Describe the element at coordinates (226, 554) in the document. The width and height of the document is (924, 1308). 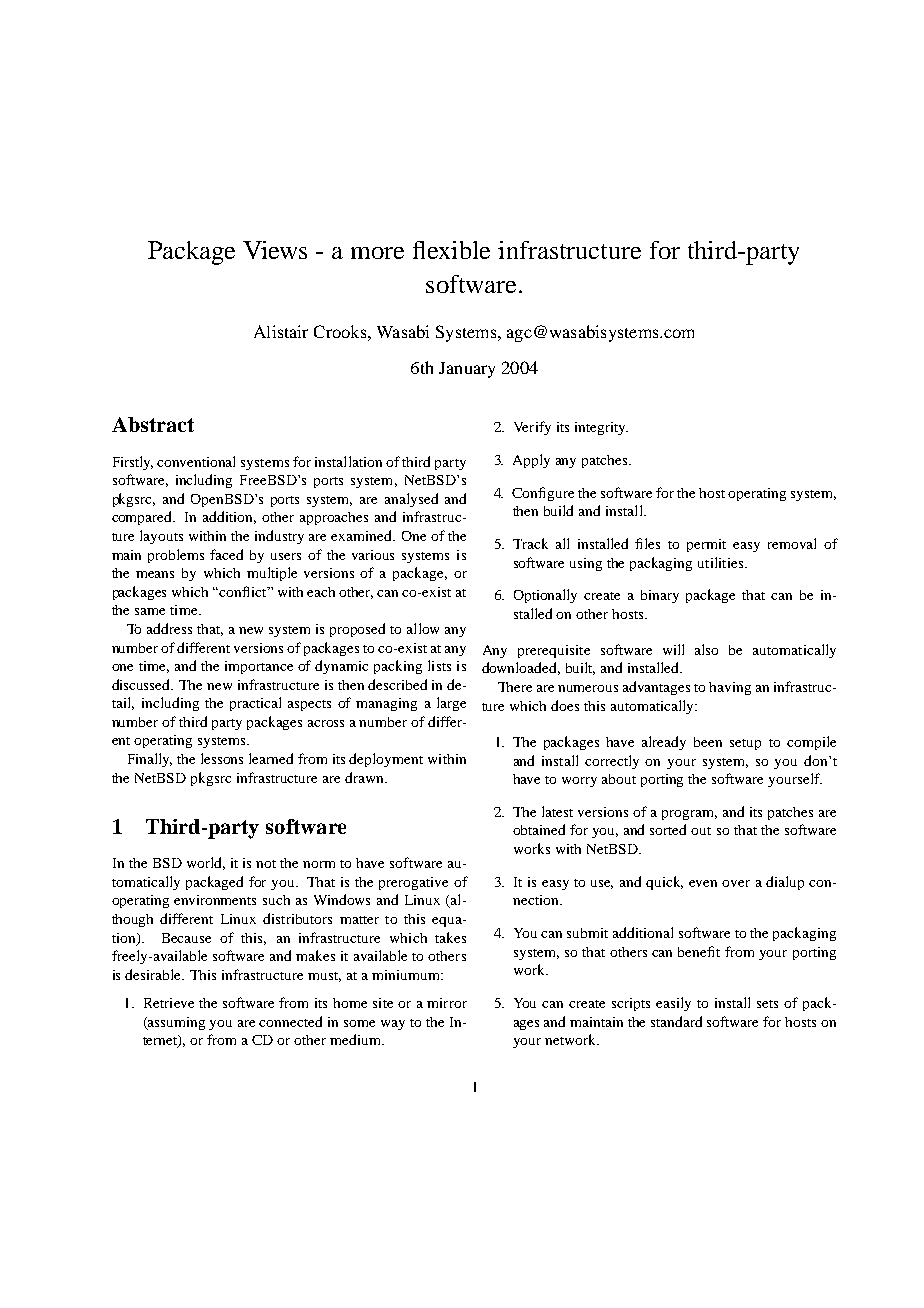
I see `faced` at that location.
